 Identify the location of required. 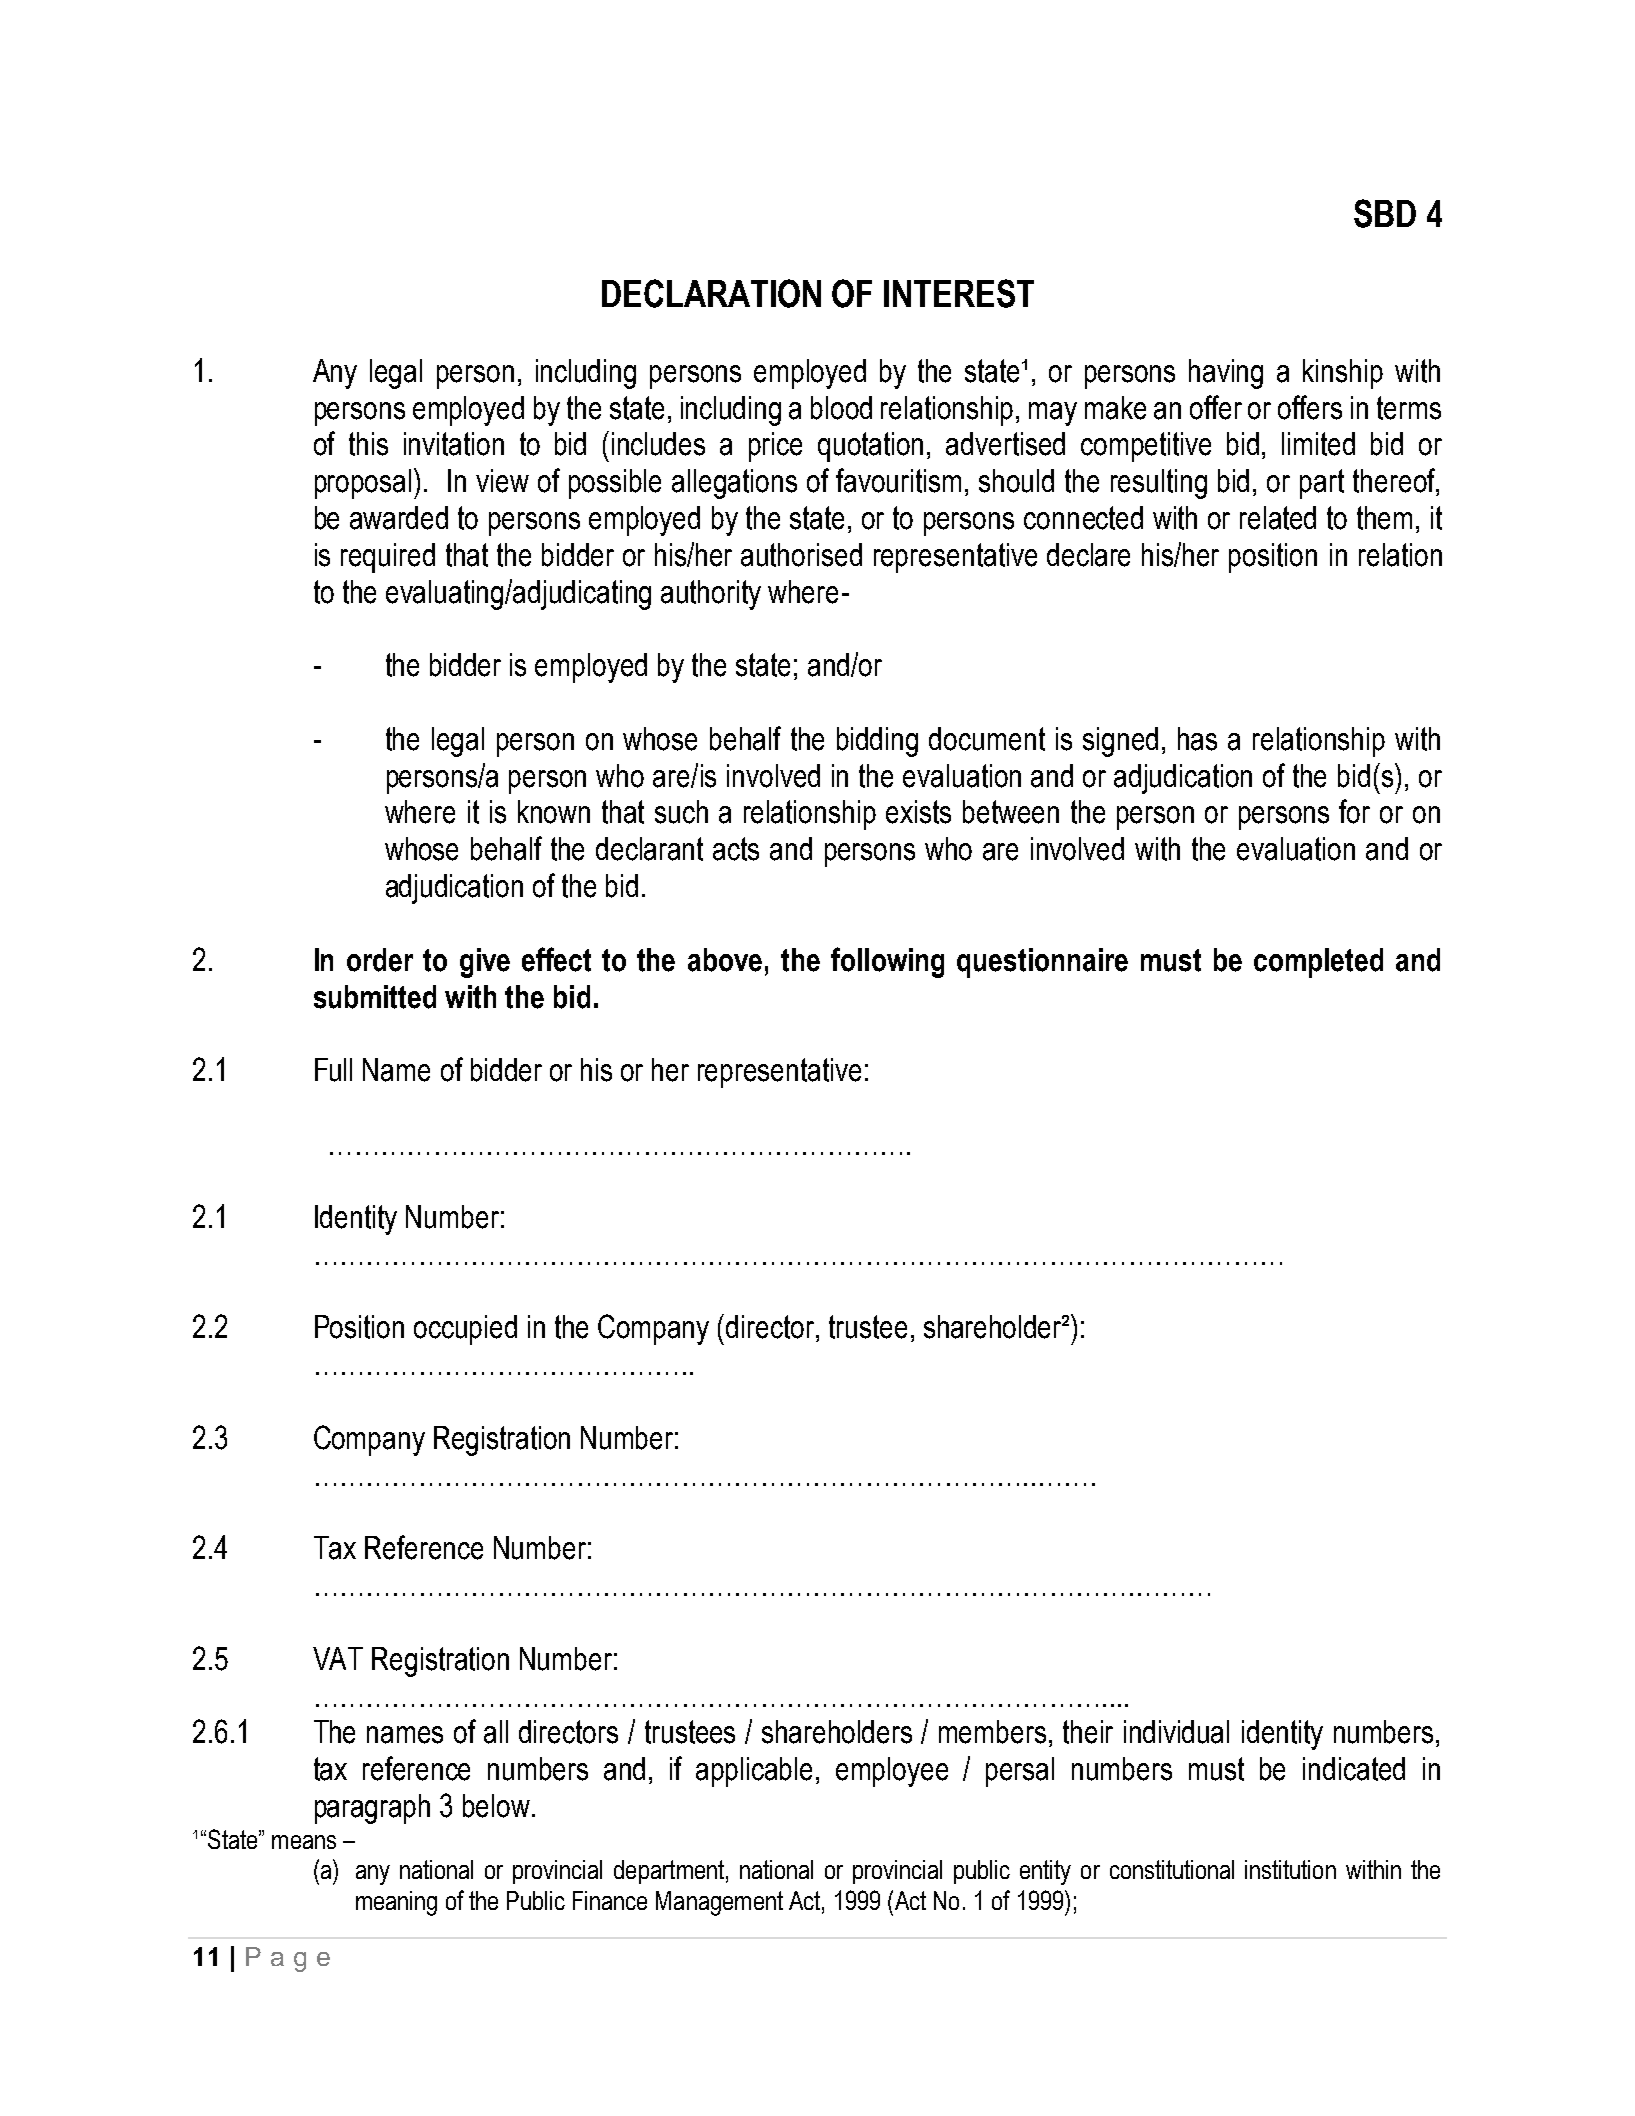
(388, 558).
